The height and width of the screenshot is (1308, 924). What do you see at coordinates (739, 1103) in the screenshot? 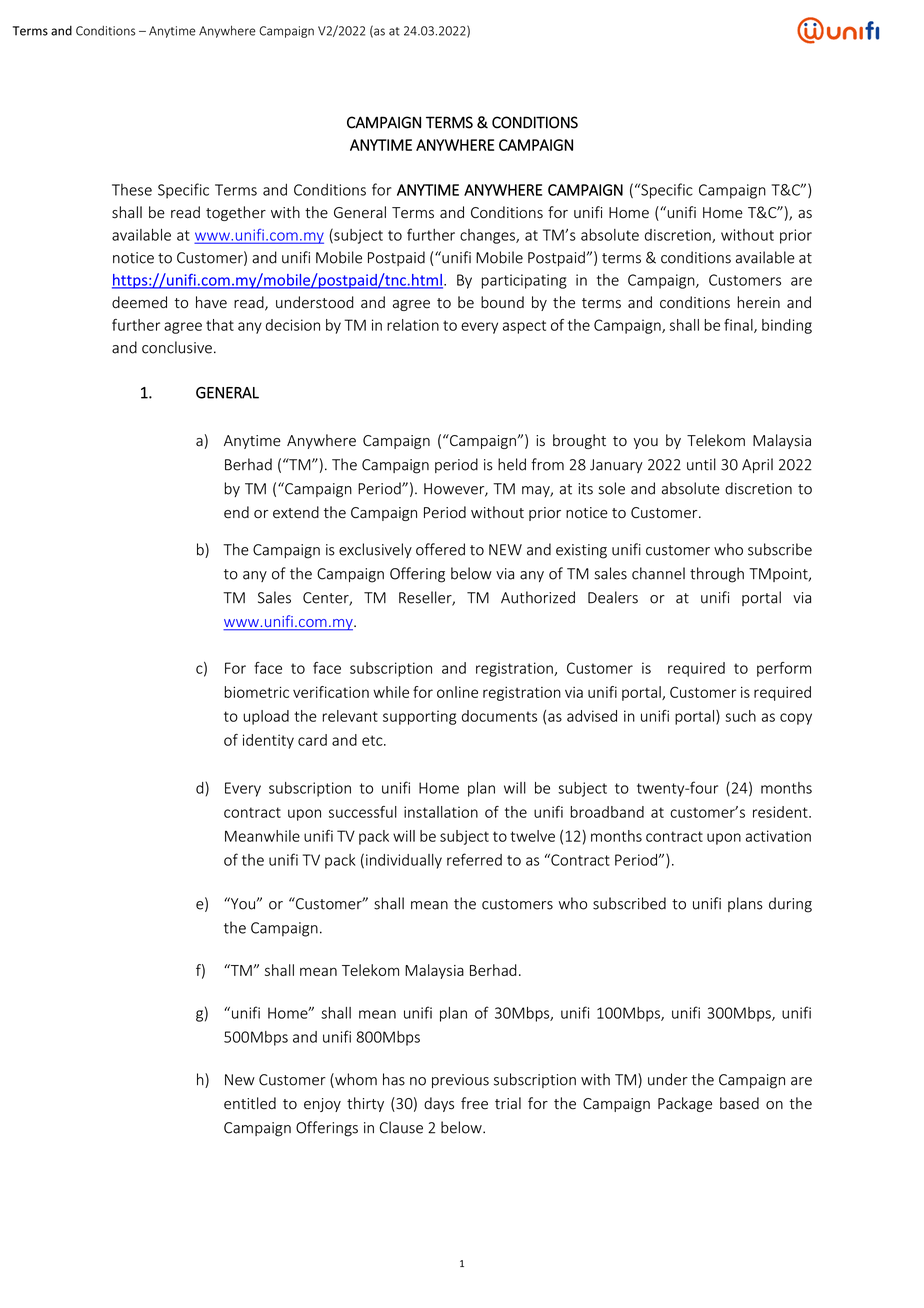
I see `based` at bounding box center [739, 1103].
